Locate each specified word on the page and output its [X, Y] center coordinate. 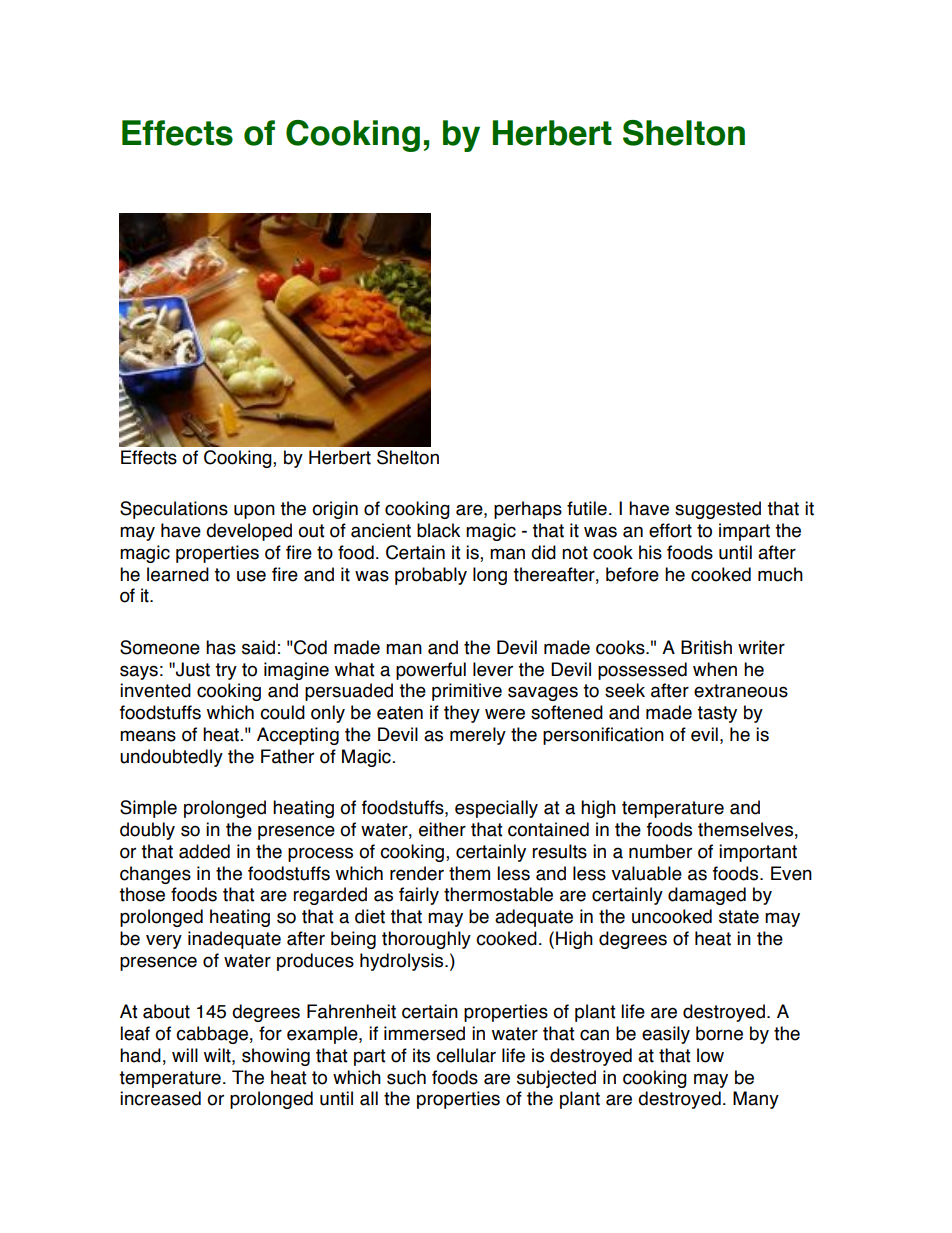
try [226, 671]
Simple [148, 809]
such [406, 1077]
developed [249, 532]
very [164, 941]
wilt [218, 1055]
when [715, 669]
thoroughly [426, 940]
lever [493, 669]
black [438, 530]
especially [496, 809]
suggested [718, 510]
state [739, 917]
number [660, 851]
